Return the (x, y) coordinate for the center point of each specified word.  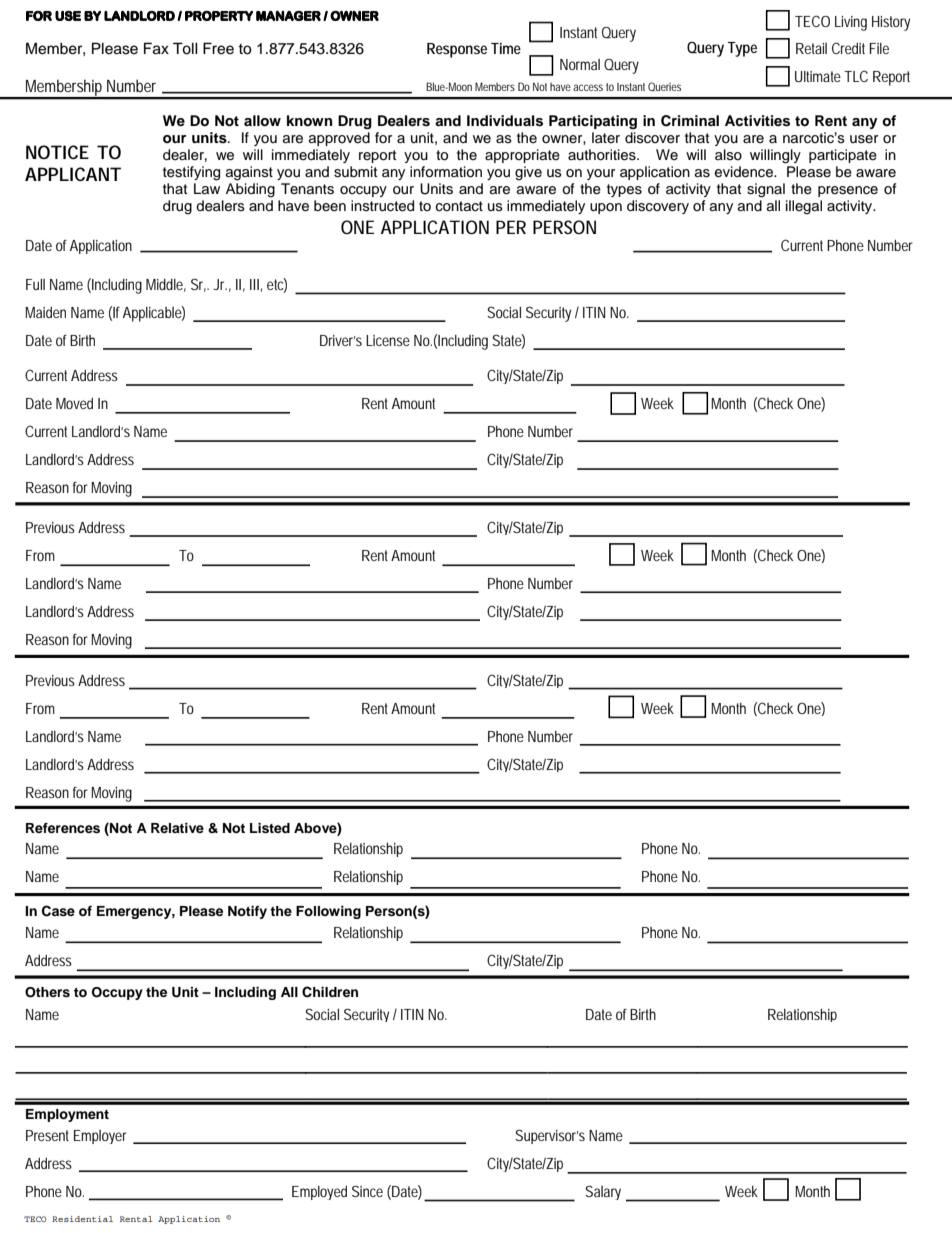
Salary (603, 1192)
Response (457, 50)
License (388, 340)
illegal (804, 207)
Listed (270, 828)
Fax (156, 48)
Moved (74, 403)
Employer (100, 1137)
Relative (177, 828)
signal (766, 190)
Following (328, 912)
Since (367, 1191)
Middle (166, 285)
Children (330, 992)
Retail (811, 48)
